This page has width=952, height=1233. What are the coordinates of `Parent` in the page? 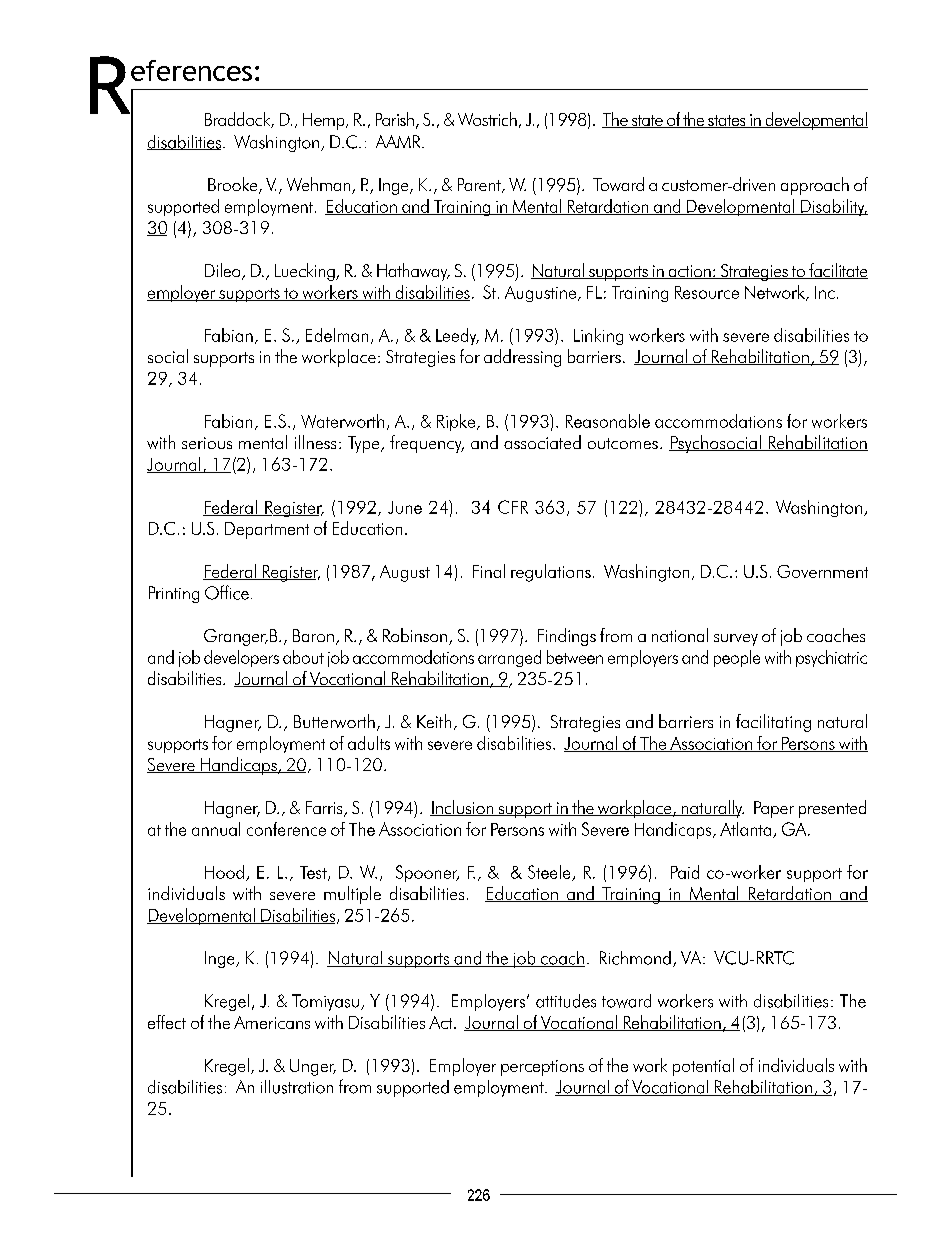 It's located at (480, 185).
